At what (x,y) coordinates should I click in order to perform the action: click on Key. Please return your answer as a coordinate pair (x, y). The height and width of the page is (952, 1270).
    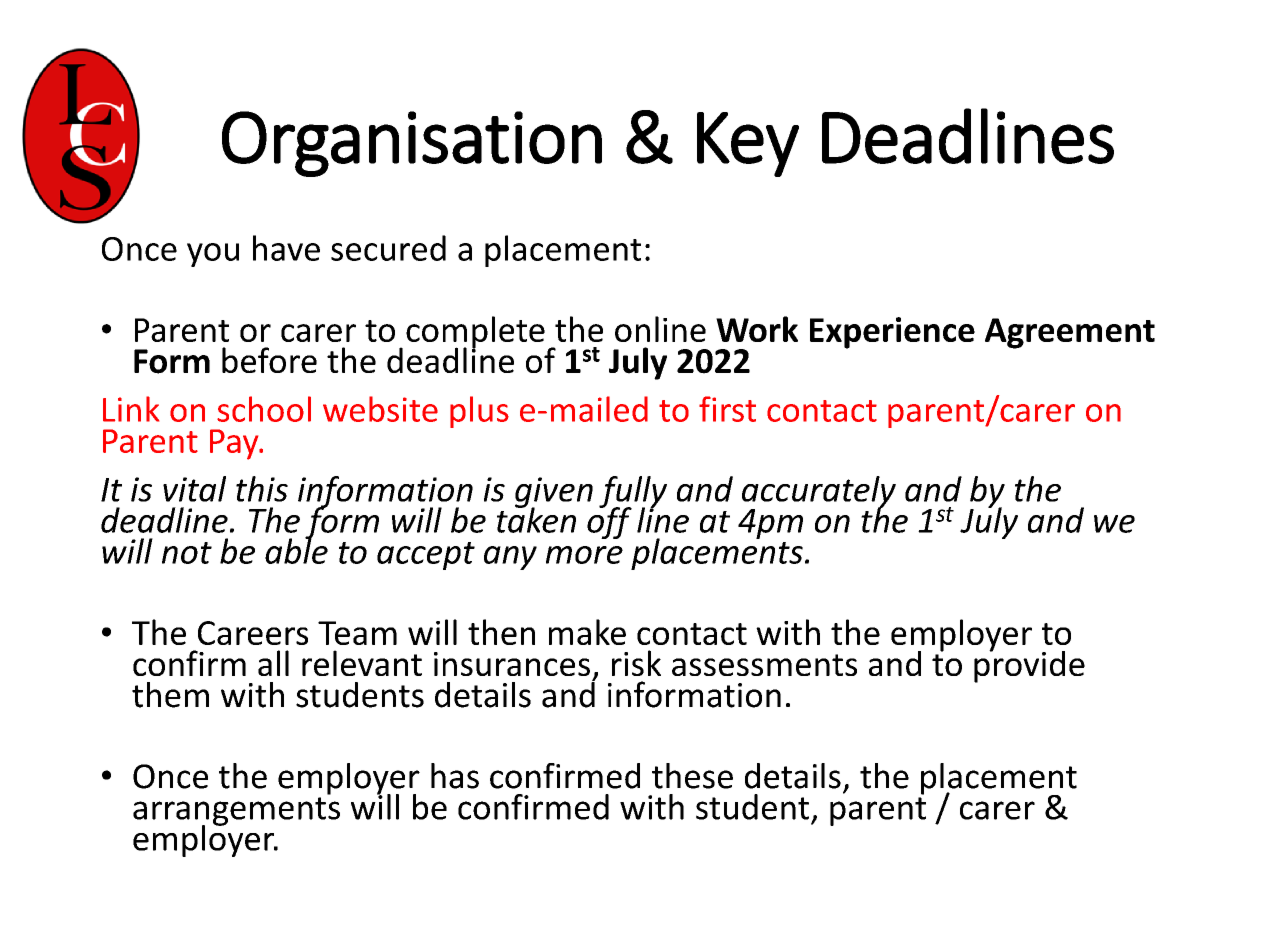
    Looking at the image, I should click on (748, 144).
